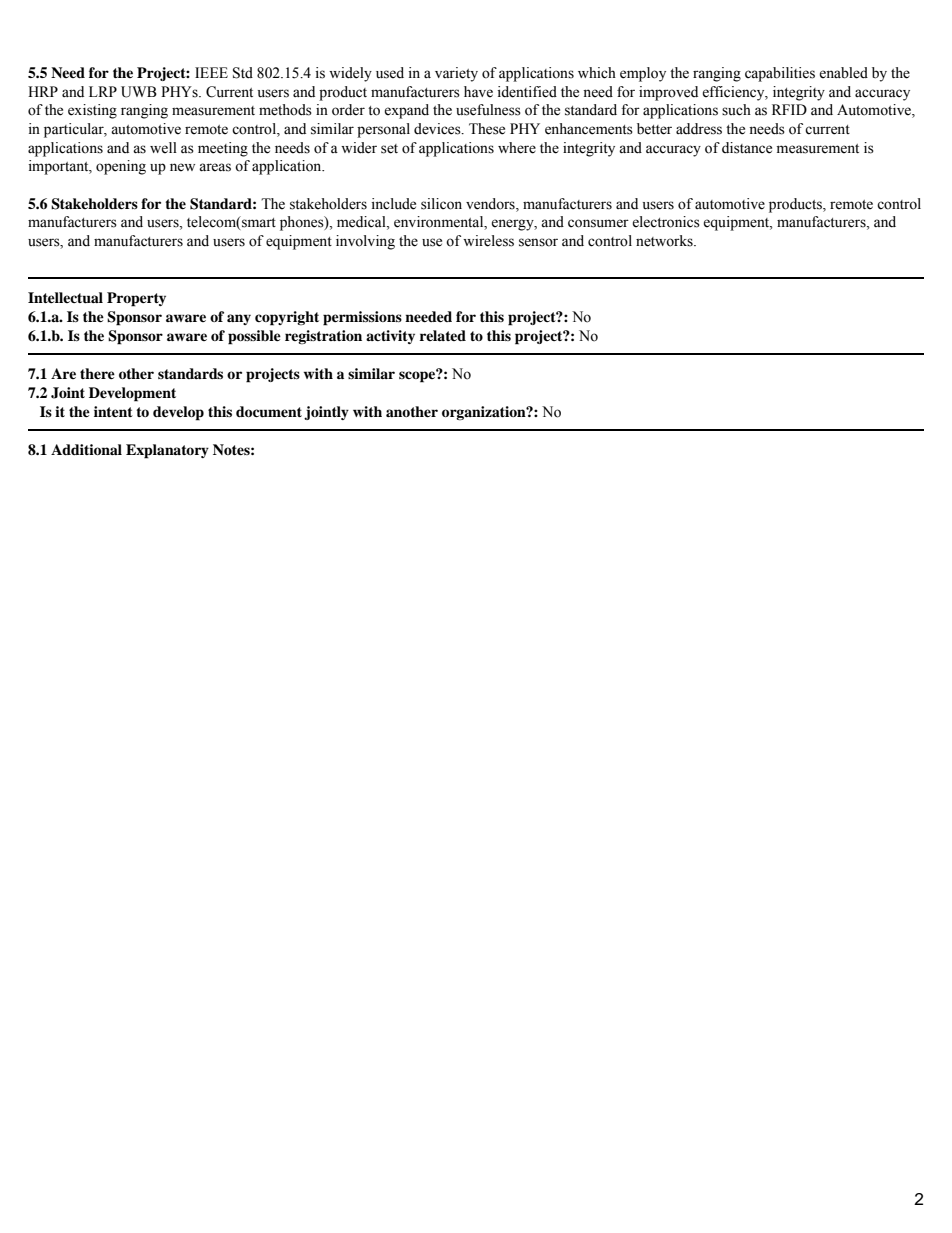 The height and width of the screenshot is (1233, 952). I want to click on related, so click(443, 335).
